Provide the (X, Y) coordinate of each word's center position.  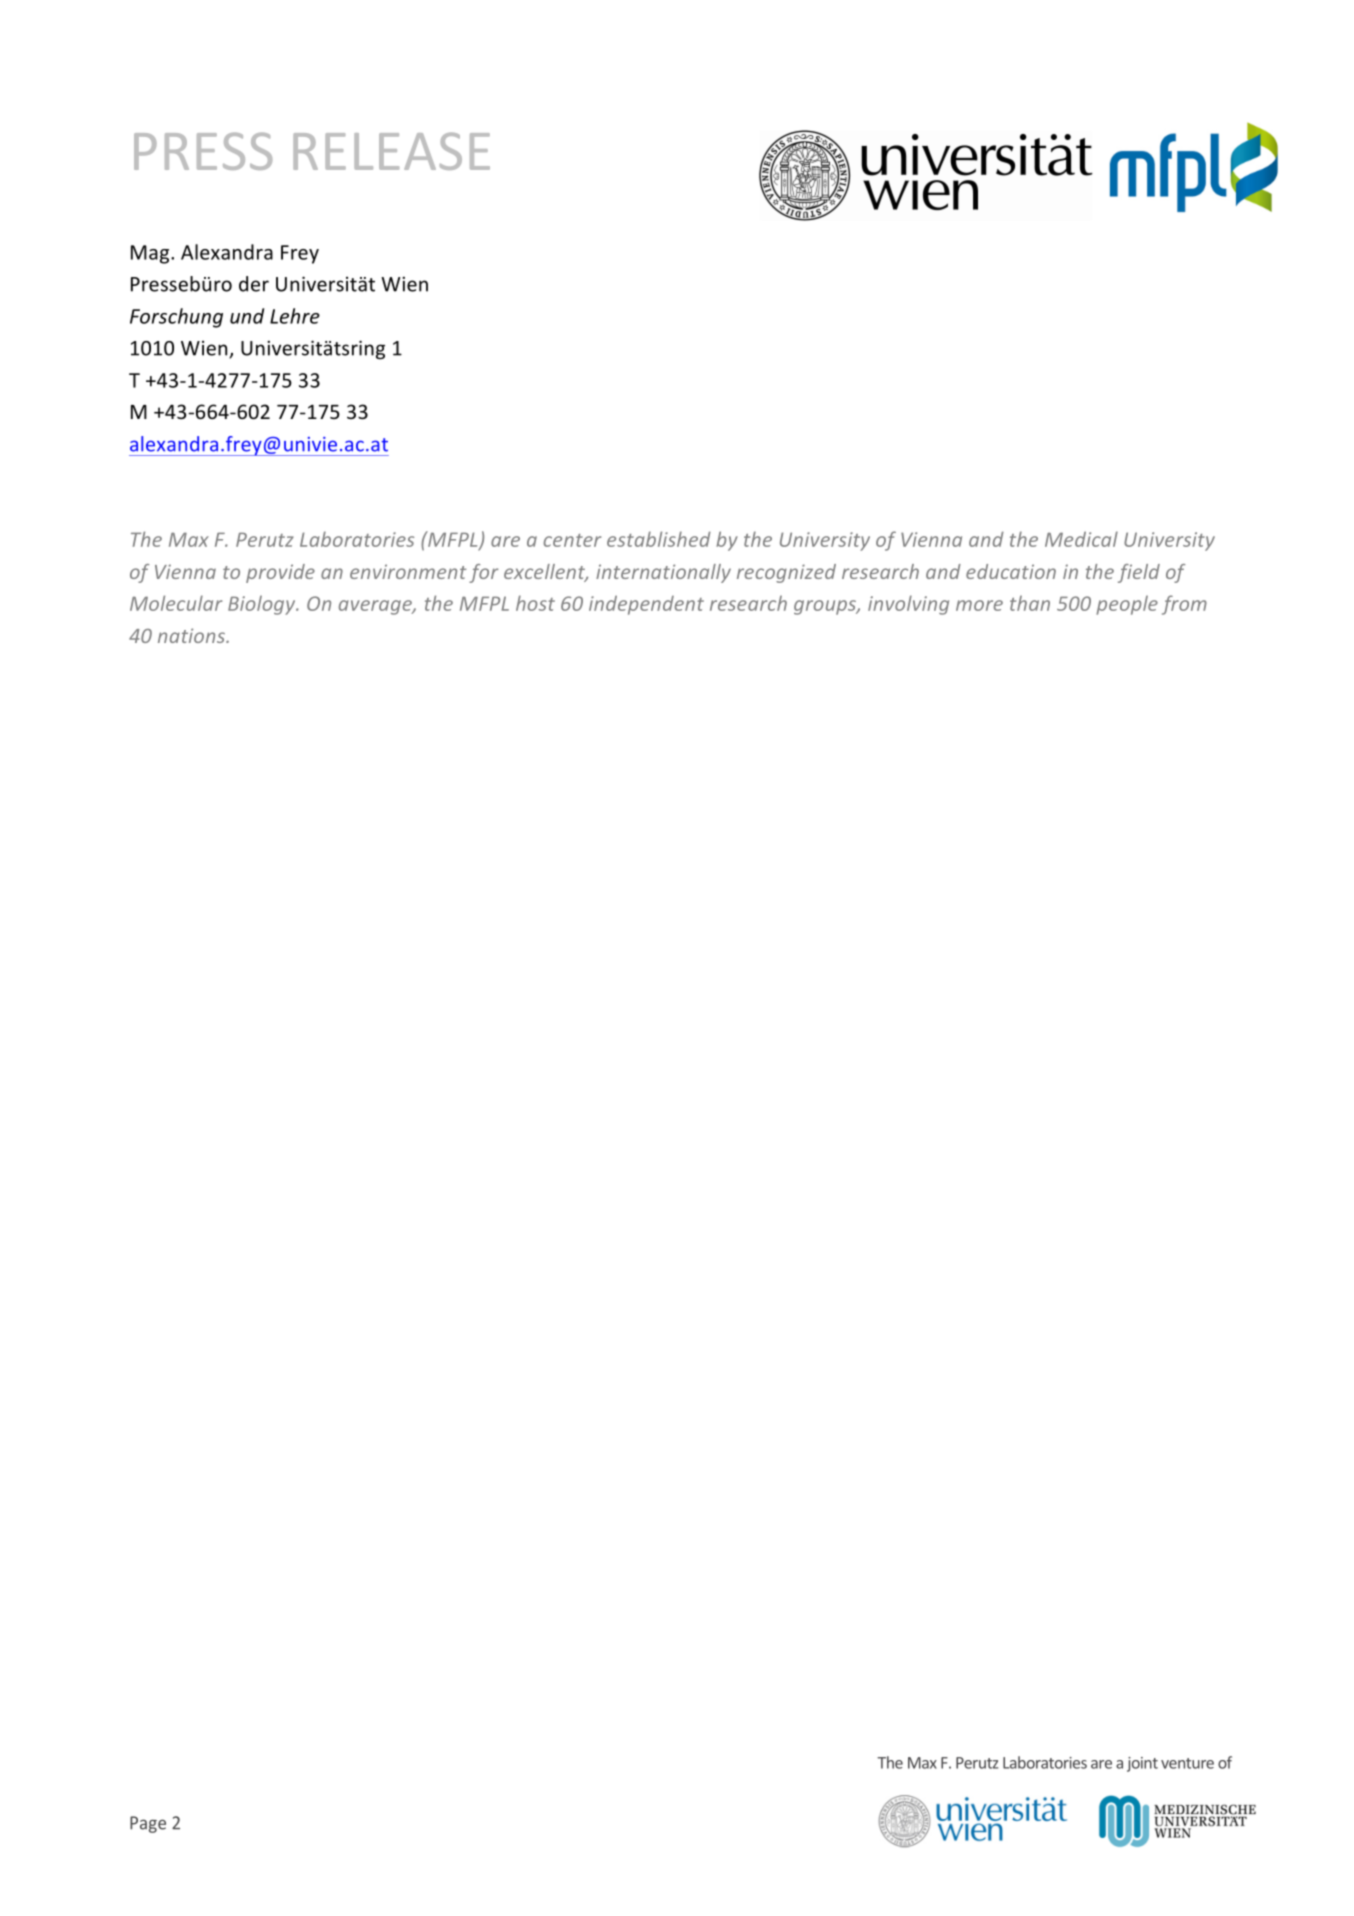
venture (1187, 1763)
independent (646, 605)
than (1030, 603)
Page (148, 1824)
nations (192, 635)
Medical (1081, 539)
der (254, 284)
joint (1142, 1764)
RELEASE (391, 151)
